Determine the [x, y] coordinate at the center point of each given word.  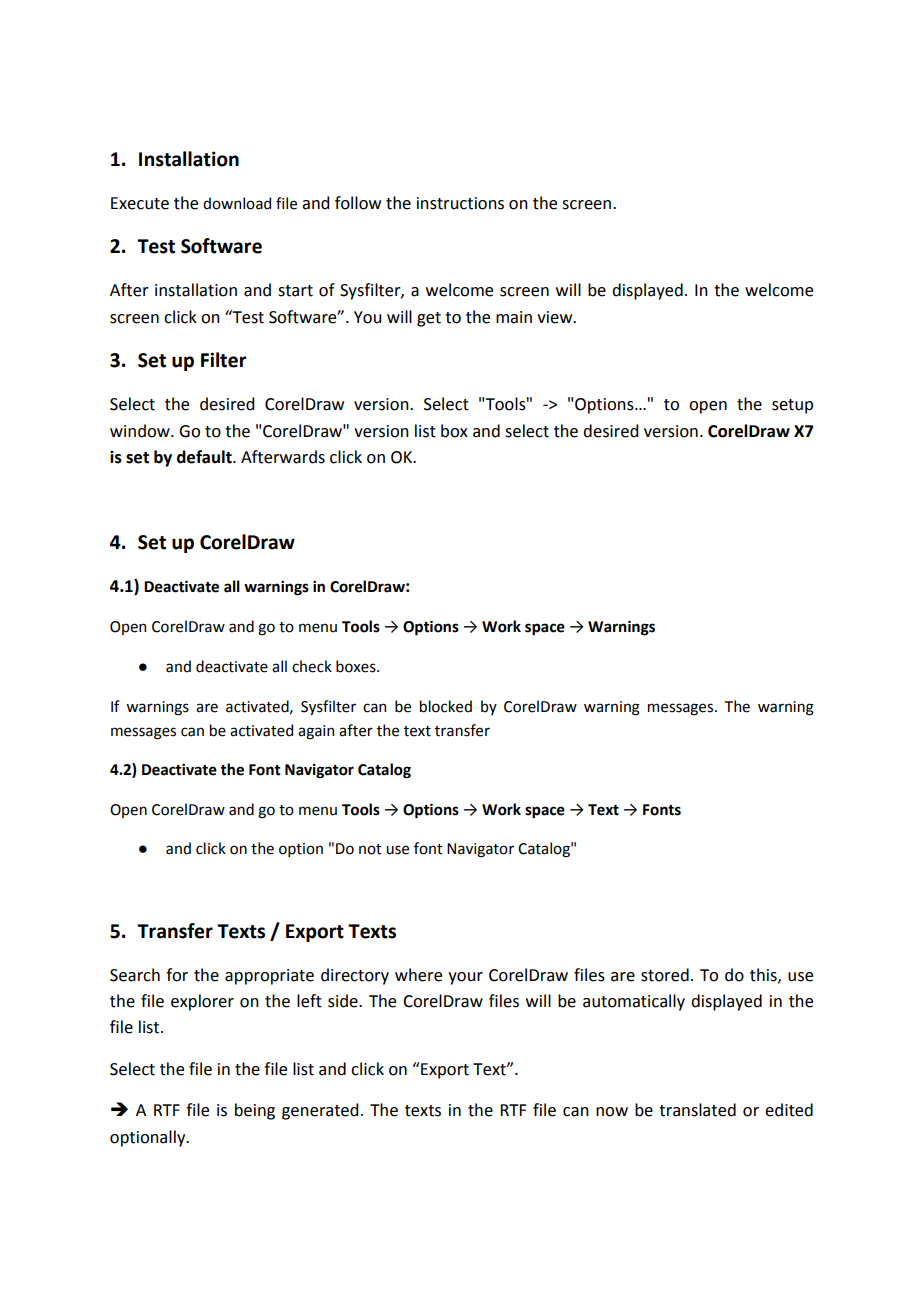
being [255, 1111]
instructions [460, 203]
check [312, 666]
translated [697, 1110]
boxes [357, 666]
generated [320, 1111]
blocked [446, 706]
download [237, 203]
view [556, 317]
